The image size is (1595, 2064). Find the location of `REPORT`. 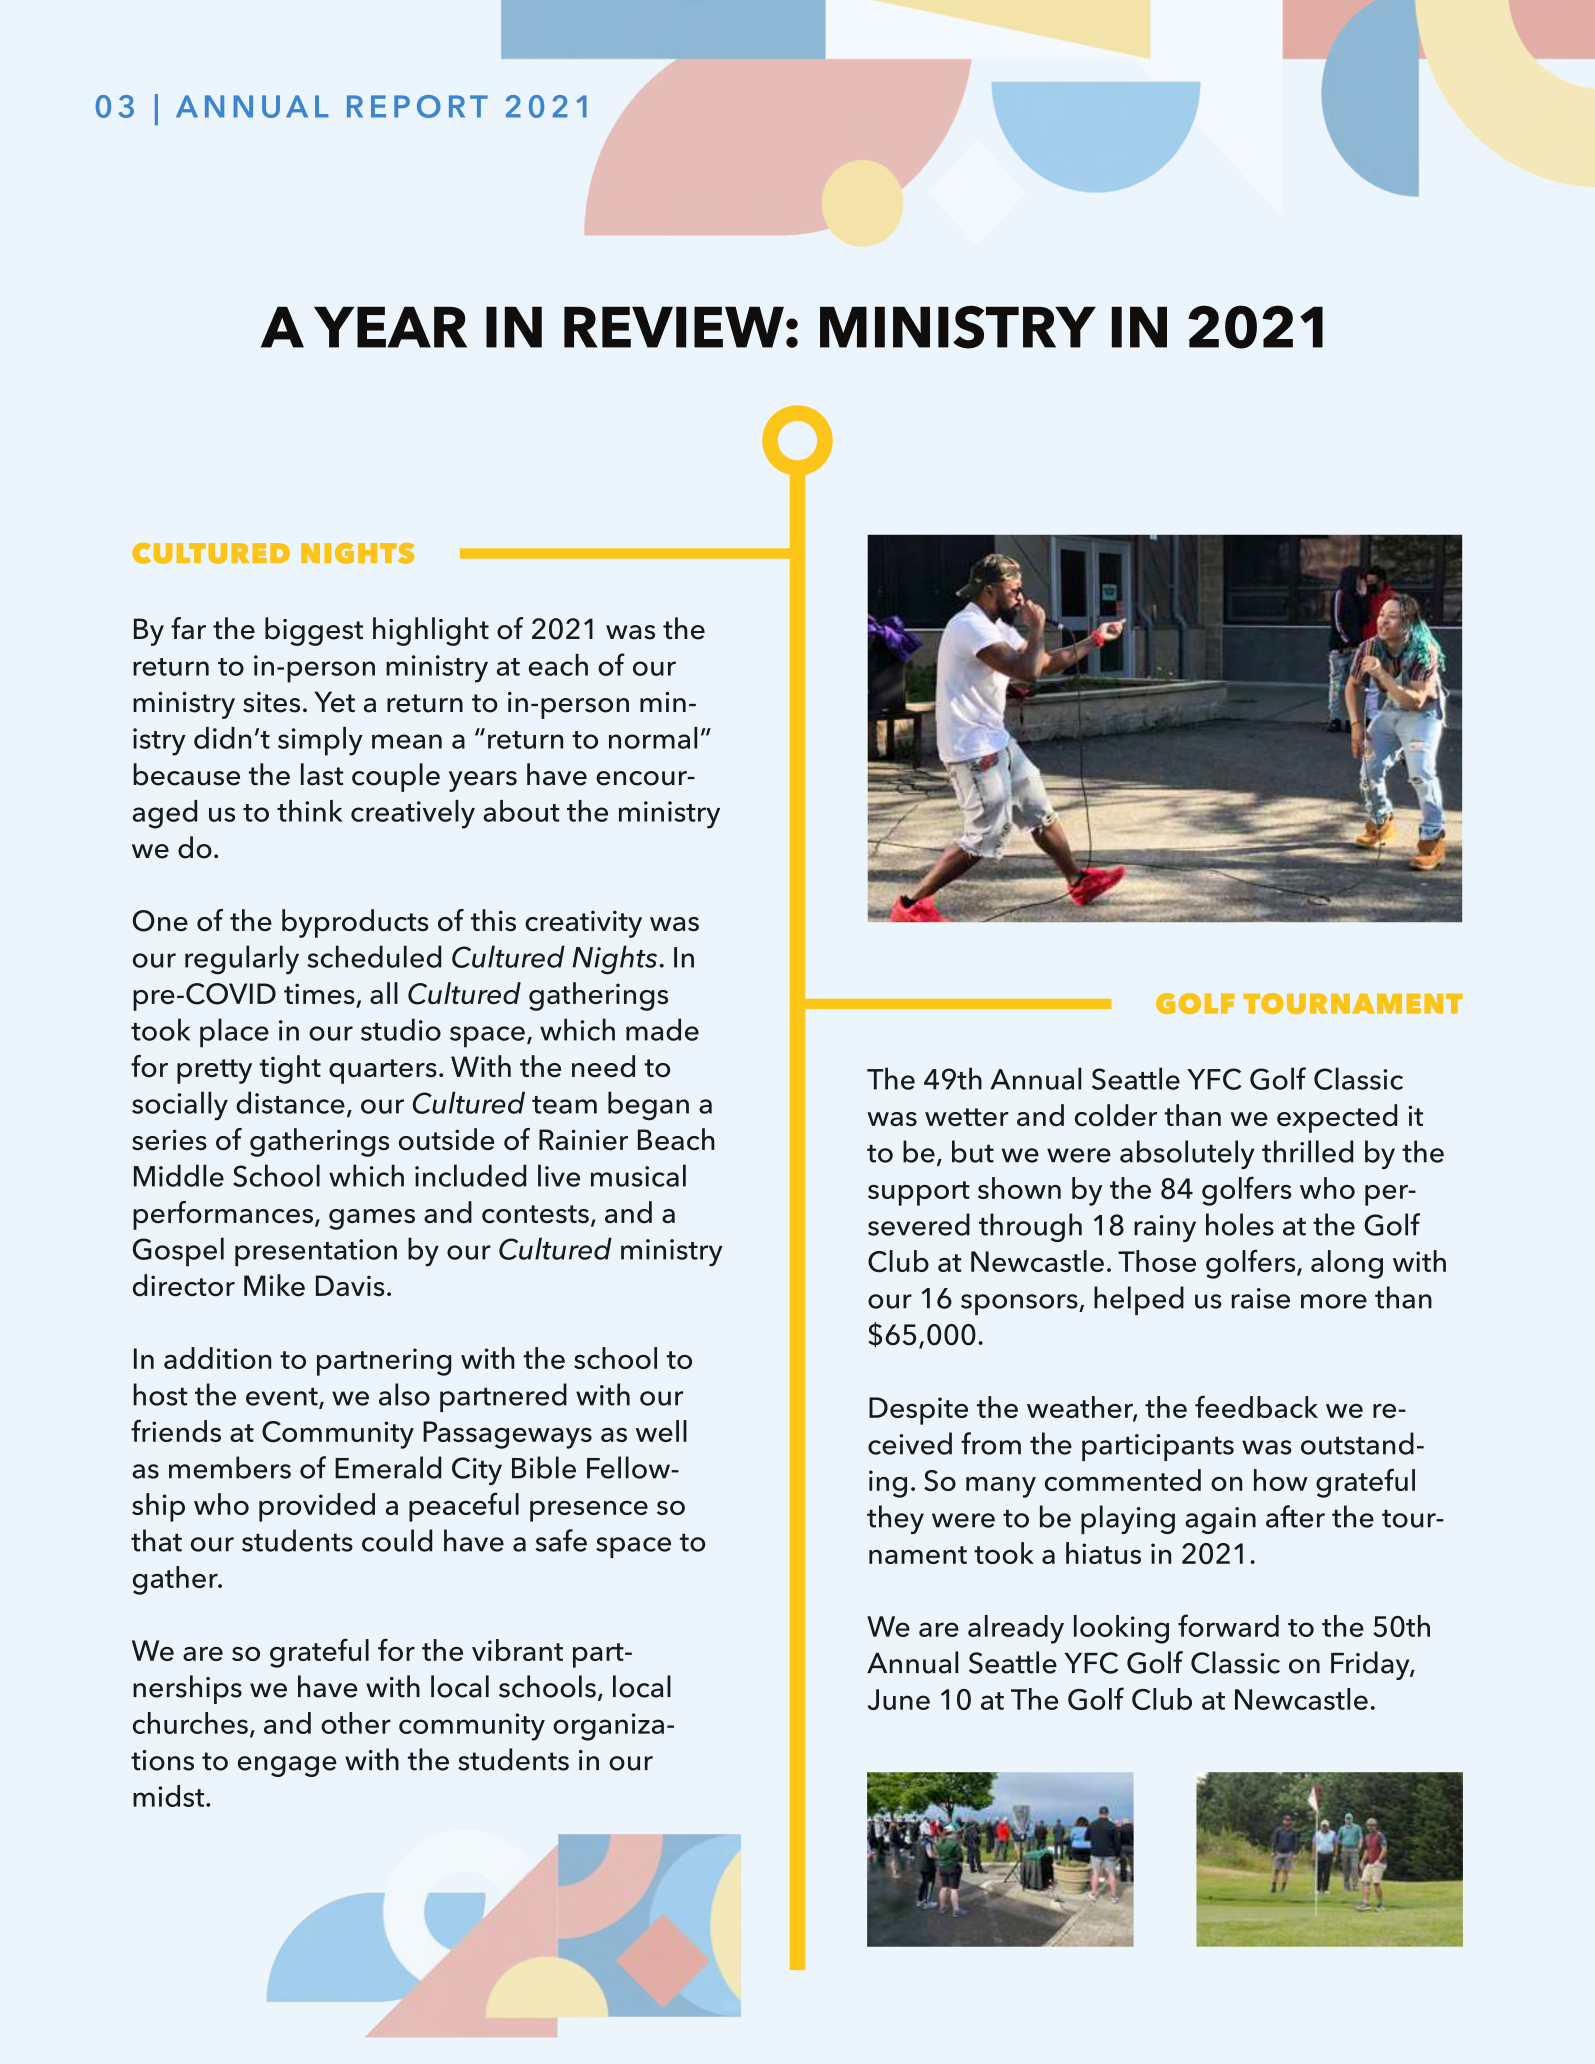

REPORT is located at coordinates (417, 106).
